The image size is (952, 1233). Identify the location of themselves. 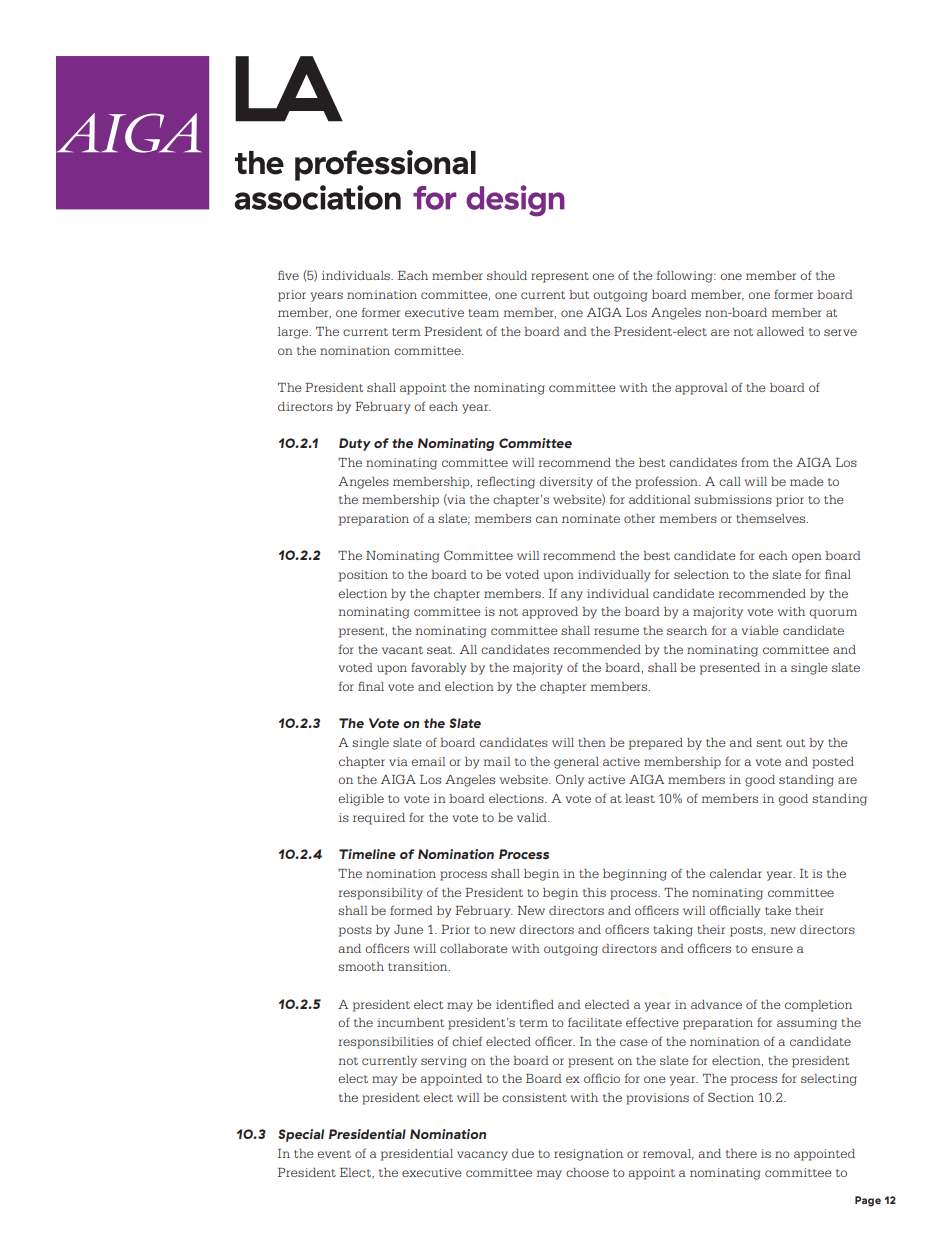
(772, 518).
